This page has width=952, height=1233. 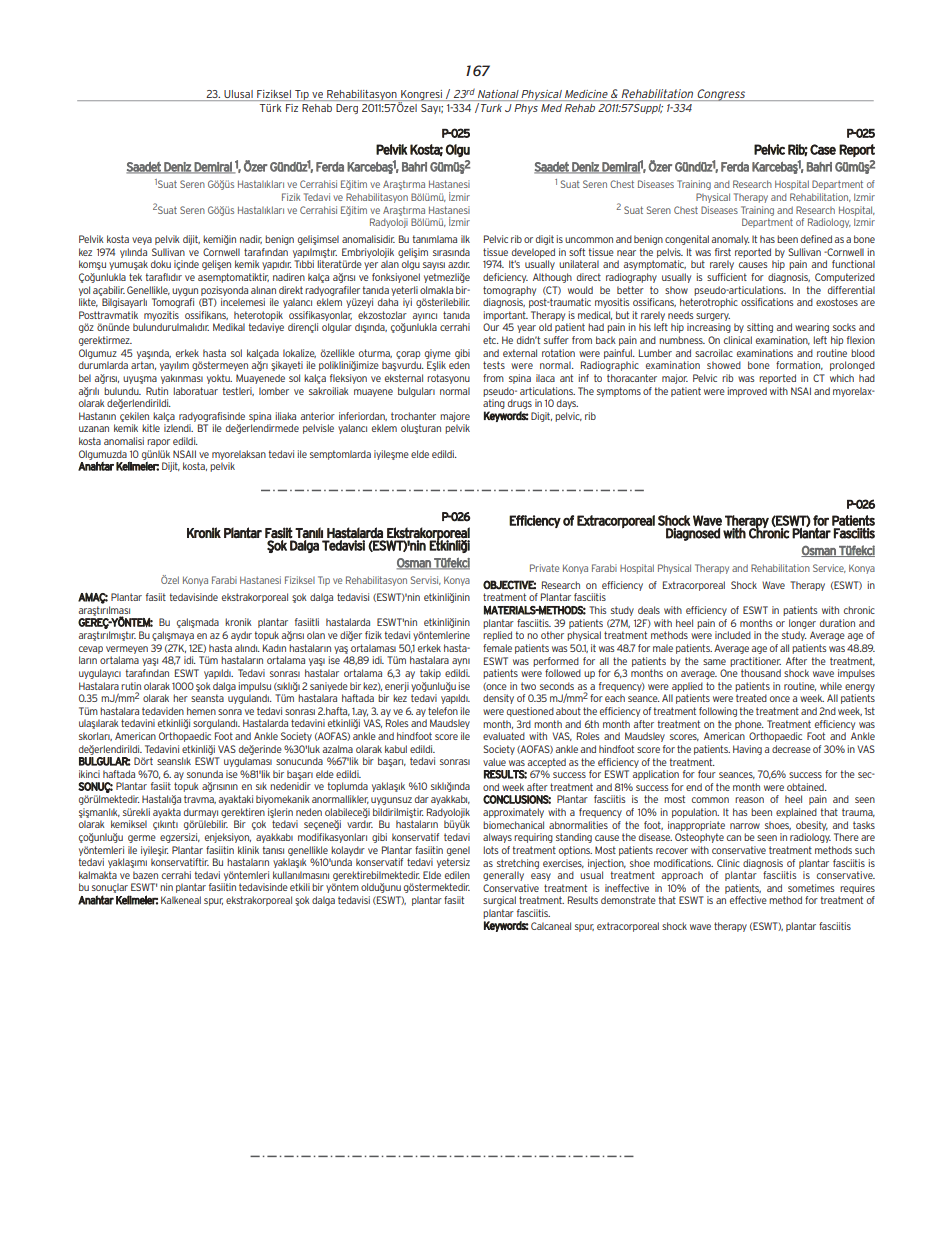 What do you see at coordinates (751, 698) in the page?
I see `treated` at bounding box center [751, 698].
